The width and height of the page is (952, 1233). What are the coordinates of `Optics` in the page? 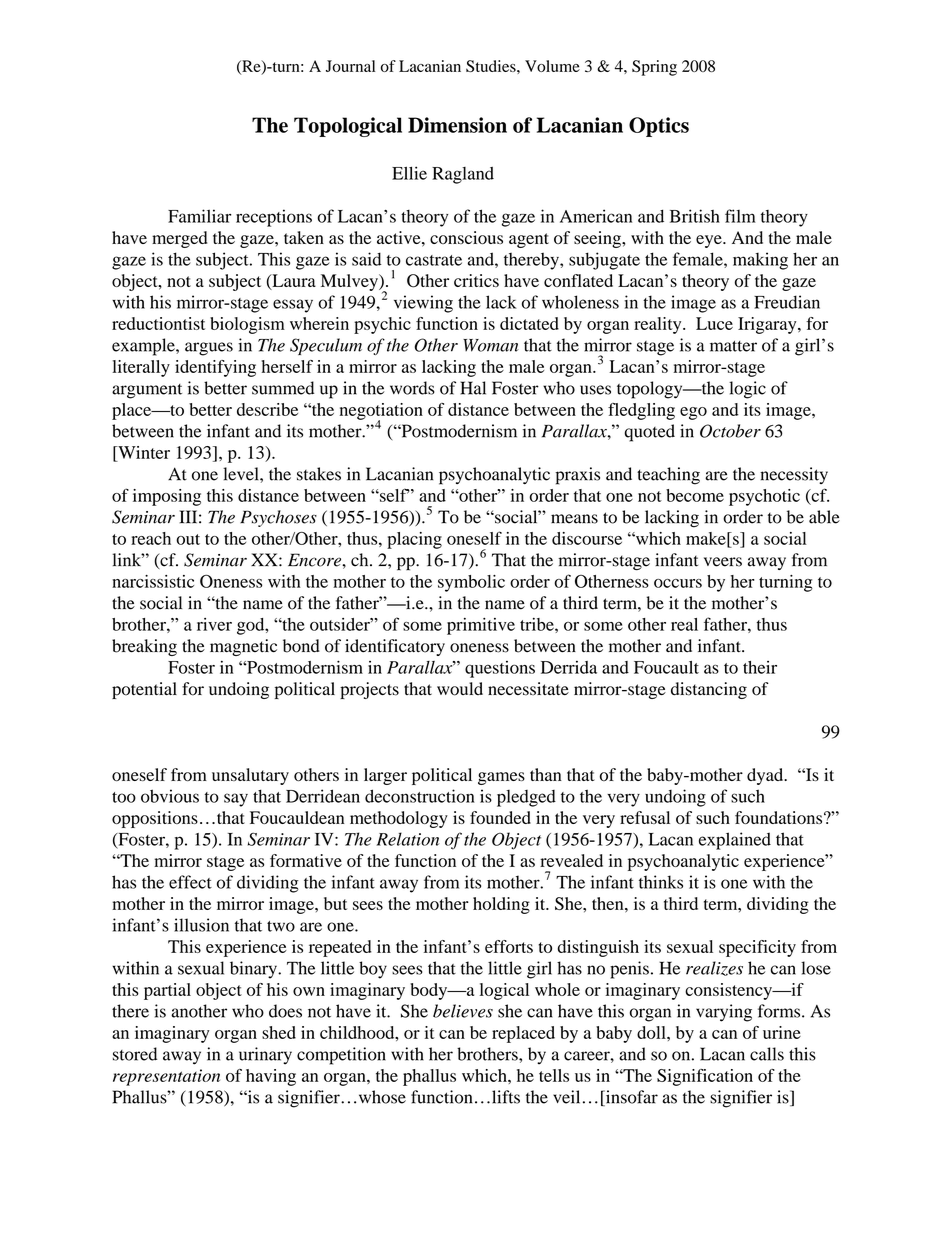 It's located at (659, 127).
